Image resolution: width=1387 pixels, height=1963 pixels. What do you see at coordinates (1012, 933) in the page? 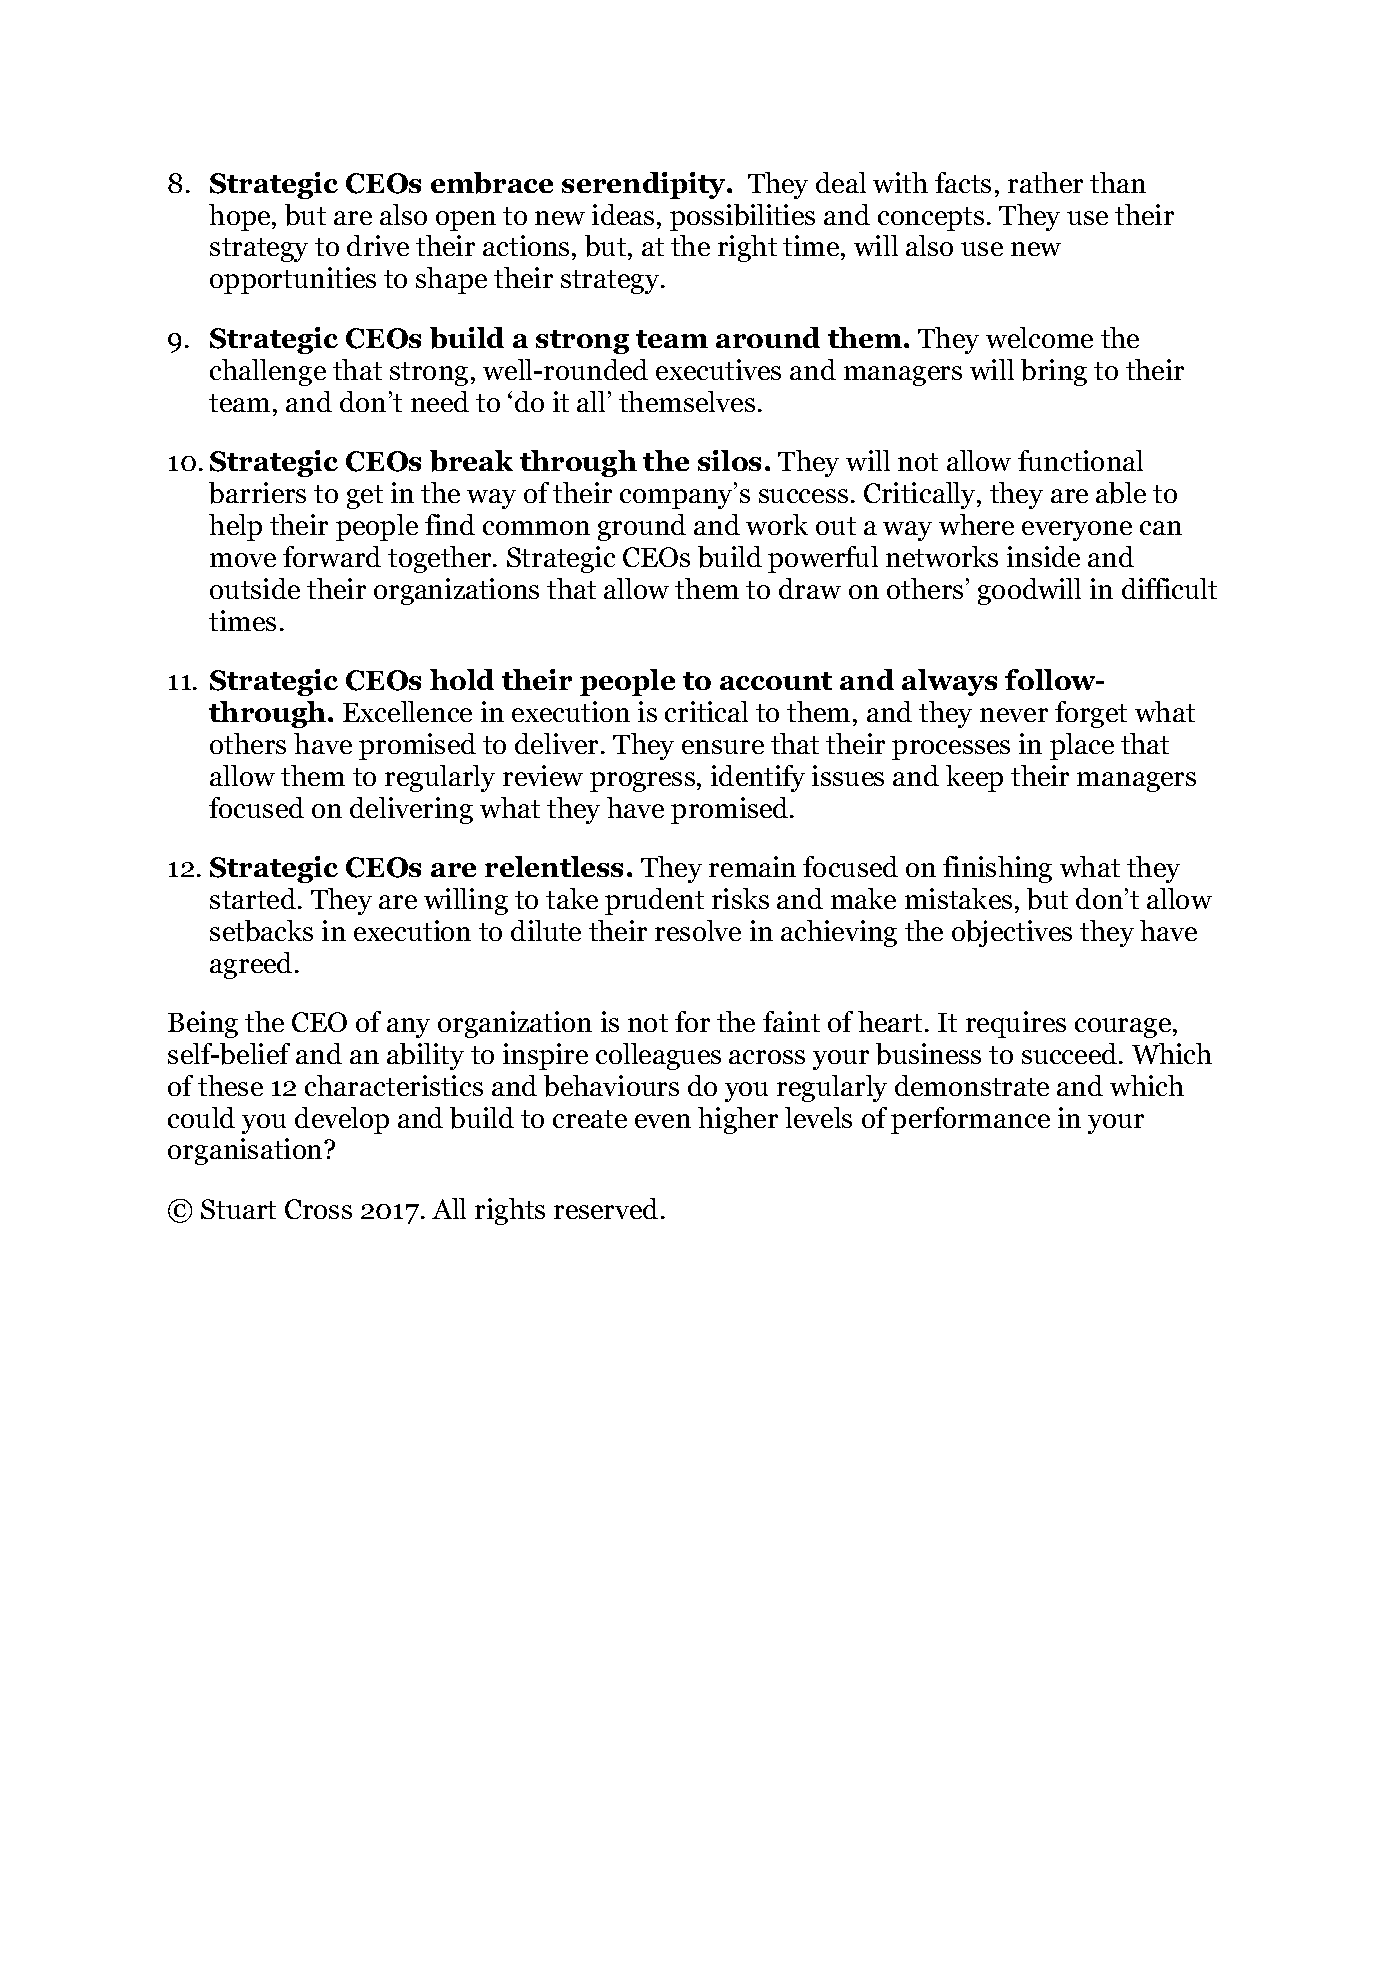
I see `objectives` at bounding box center [1012, 933].
